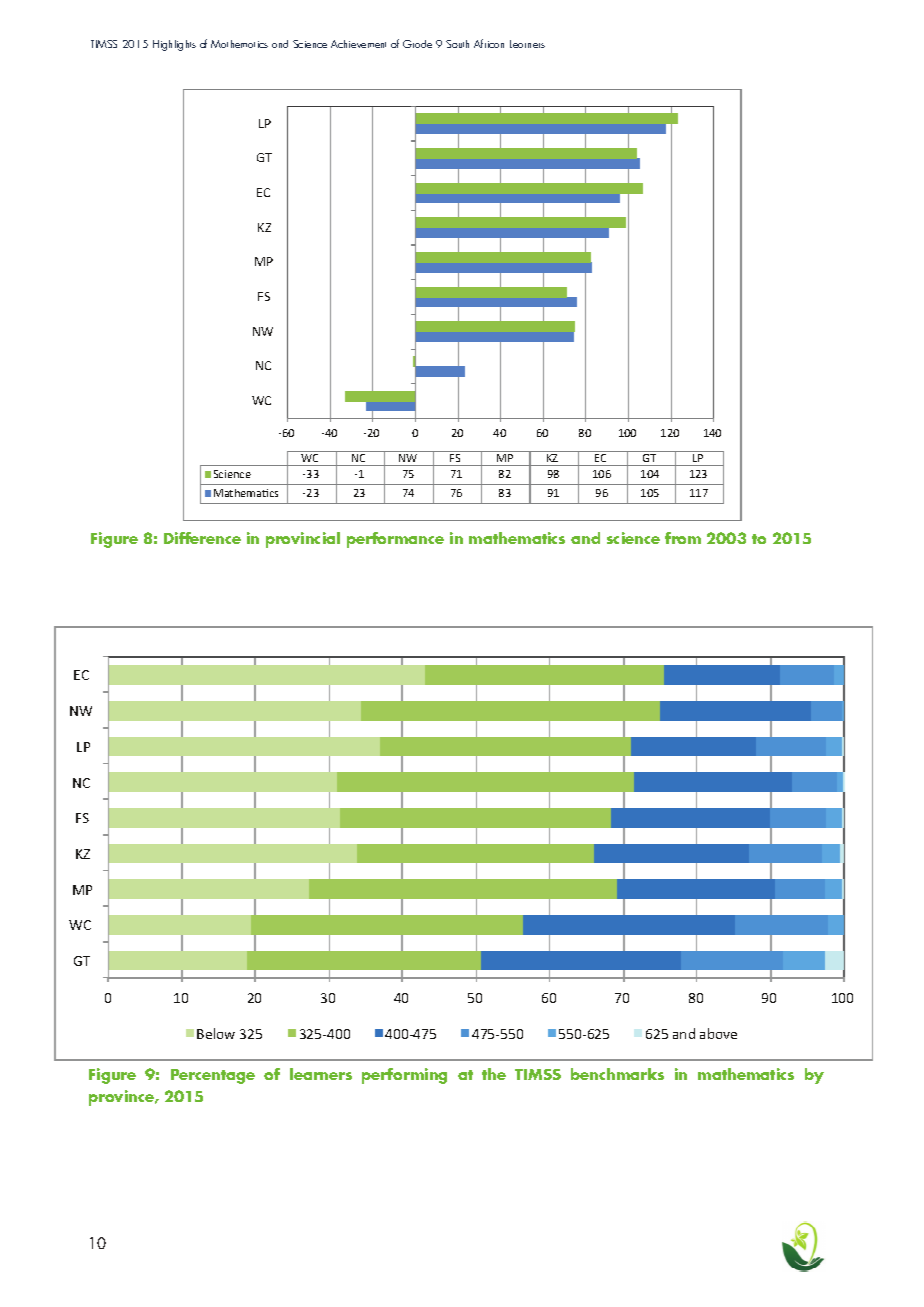  What do you see at coordinates (216, 1033) in the image?
I see `Below` at bounding box center [216, 1033].
